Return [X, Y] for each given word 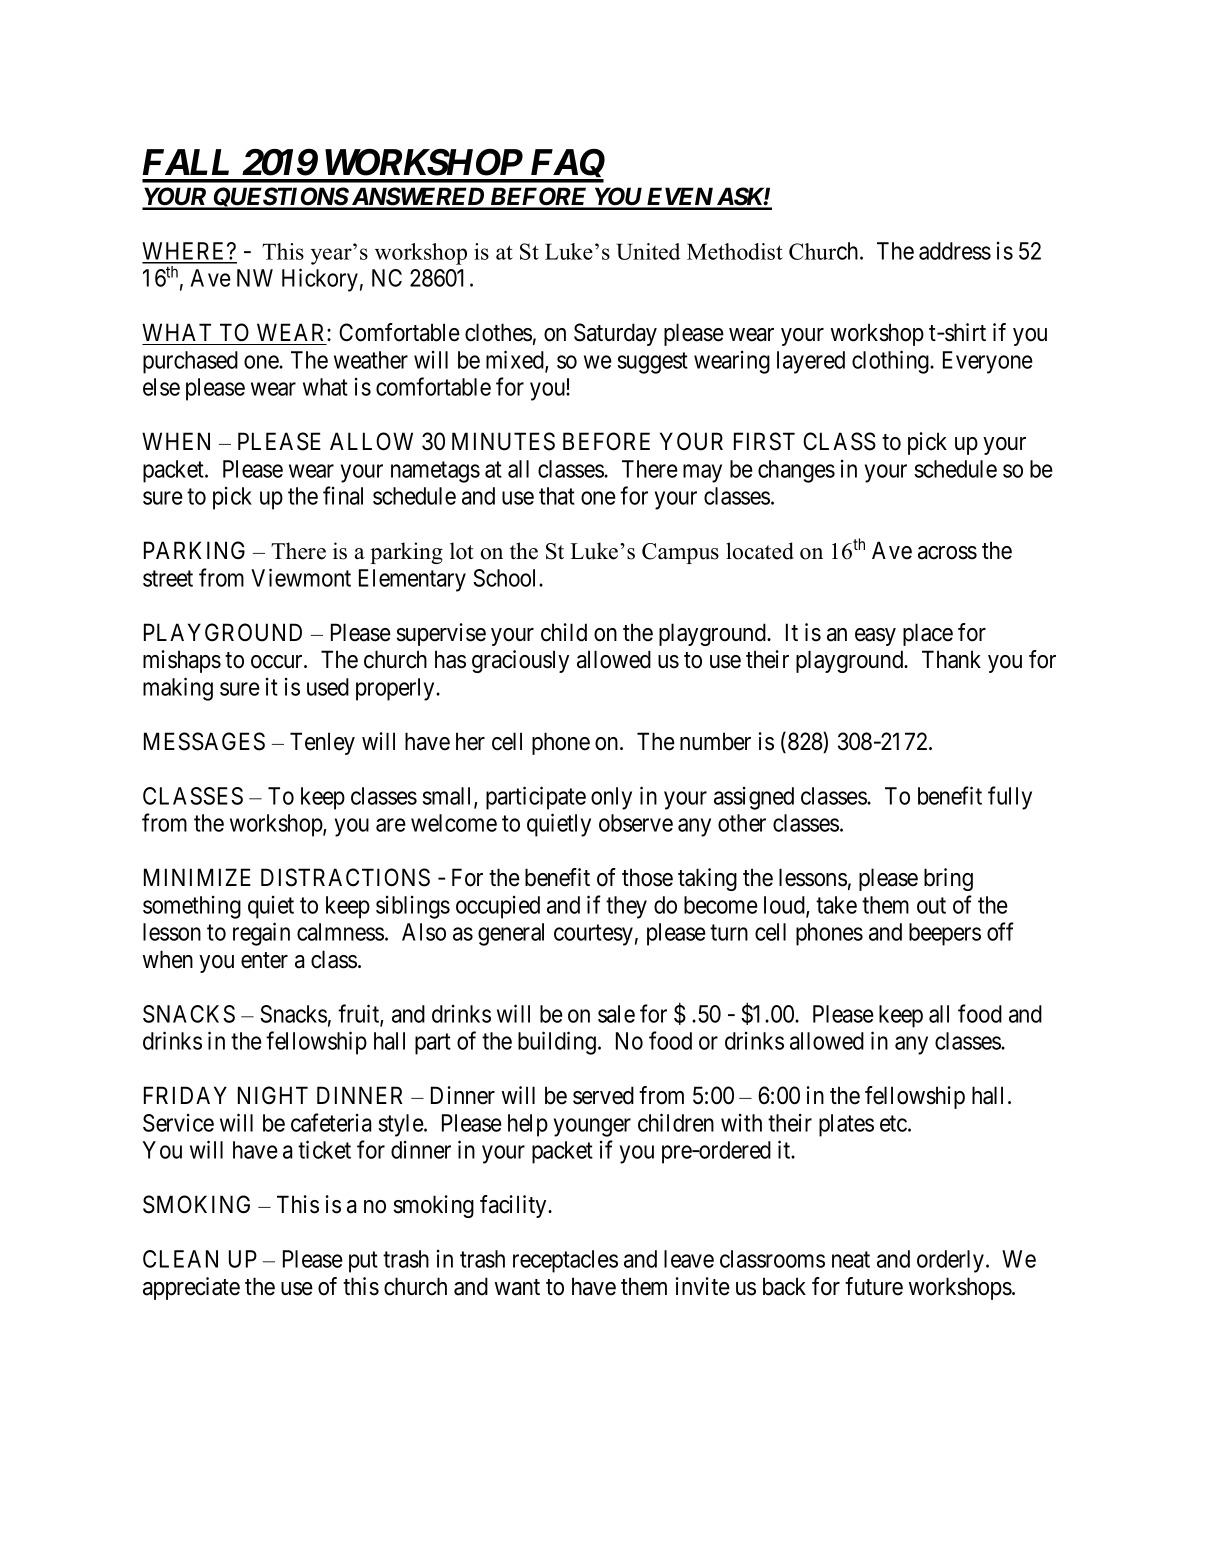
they [626, 907]
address [955, 251]
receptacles [565, 1261]
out [931, 905]
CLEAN [180, 1259]
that [557, 496]
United [648, 251]
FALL [186, 162]
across [947, 553]
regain [261, 934]
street [168, 578]
